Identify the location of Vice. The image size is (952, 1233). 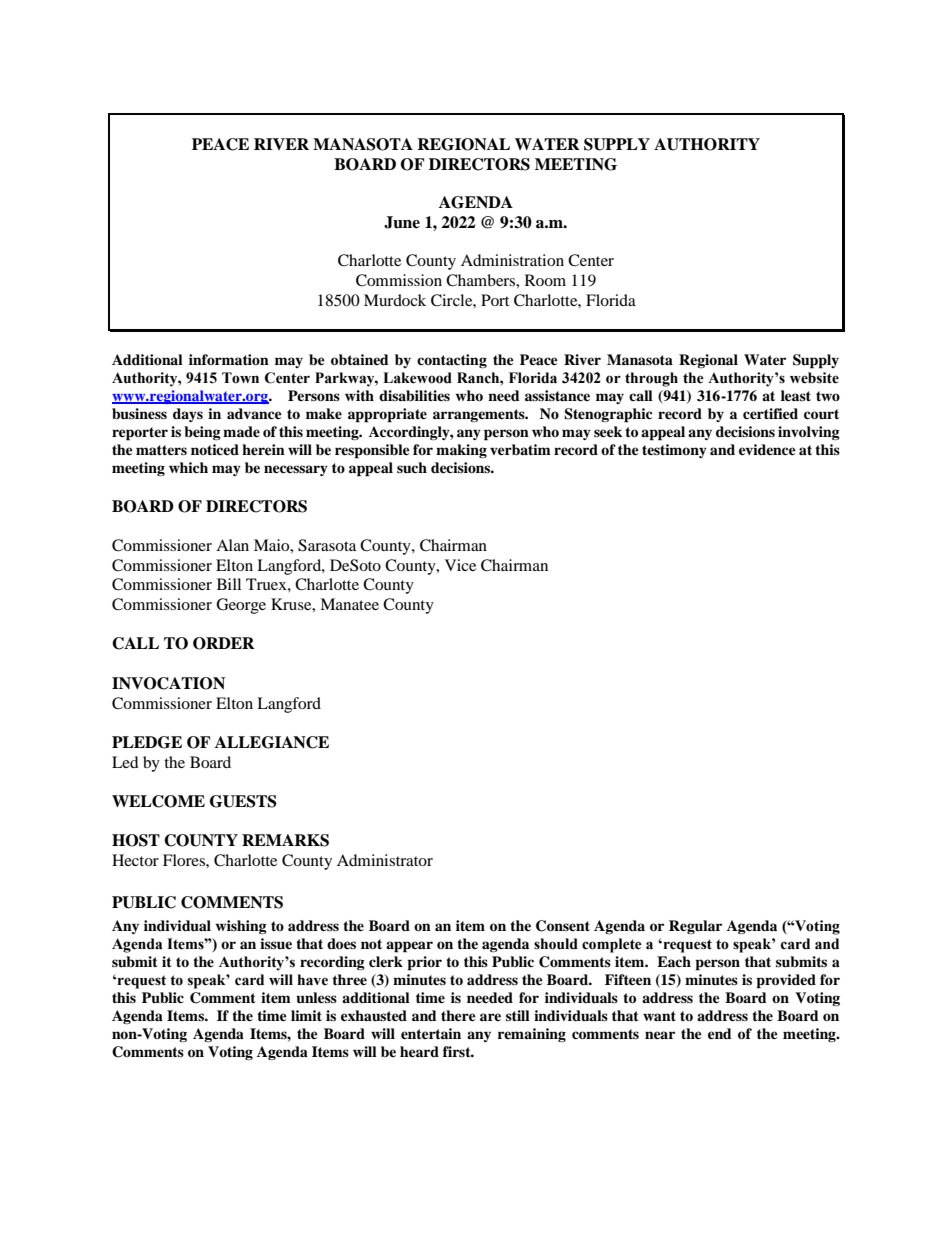
(460, 565).
